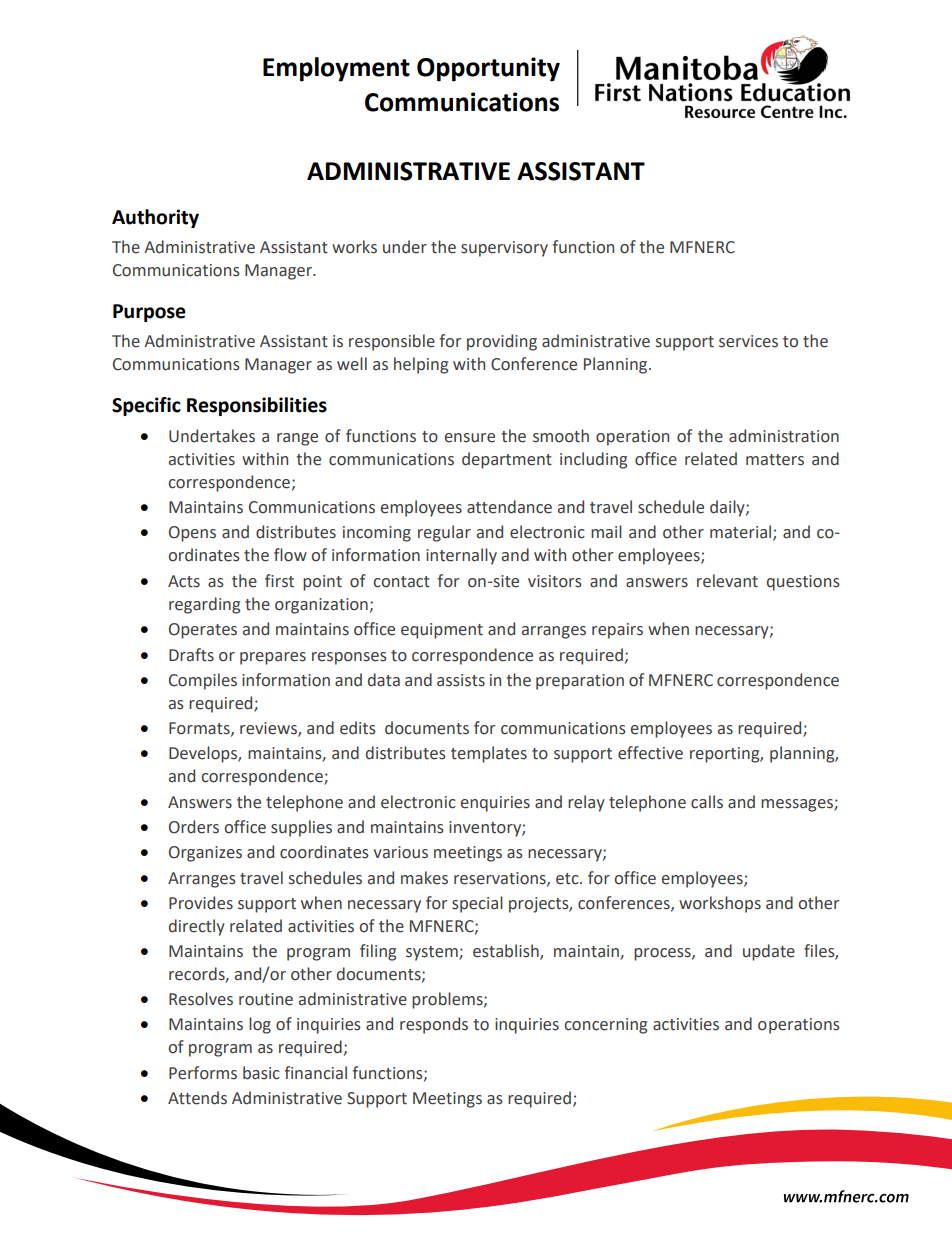 This image has width=952, height=1233. What do you see at coordinates (504, 249) in the image?
I see `supervisory` at bounding box center [504, 249].
